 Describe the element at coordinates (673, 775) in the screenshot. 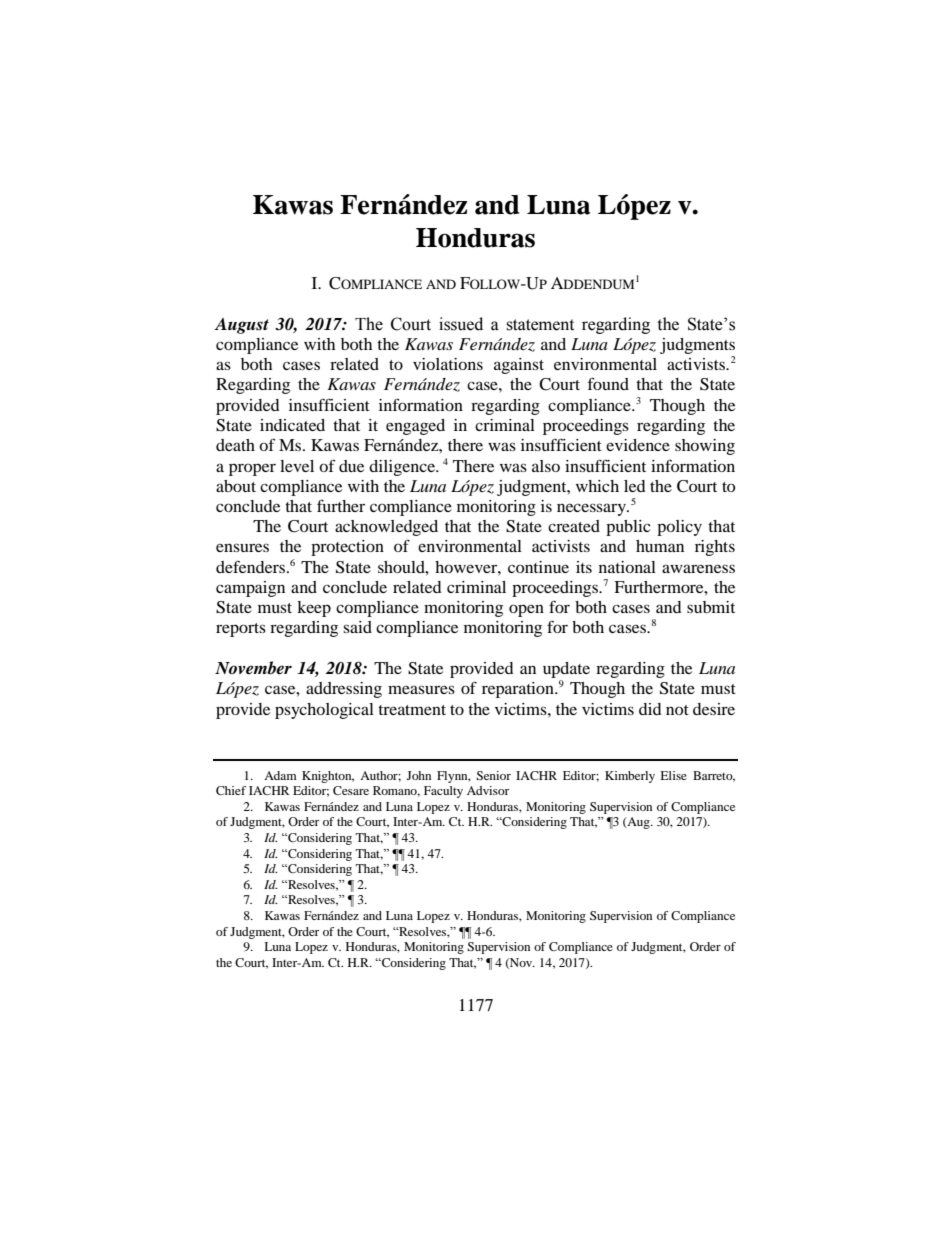

I see `Elise` at that location.
